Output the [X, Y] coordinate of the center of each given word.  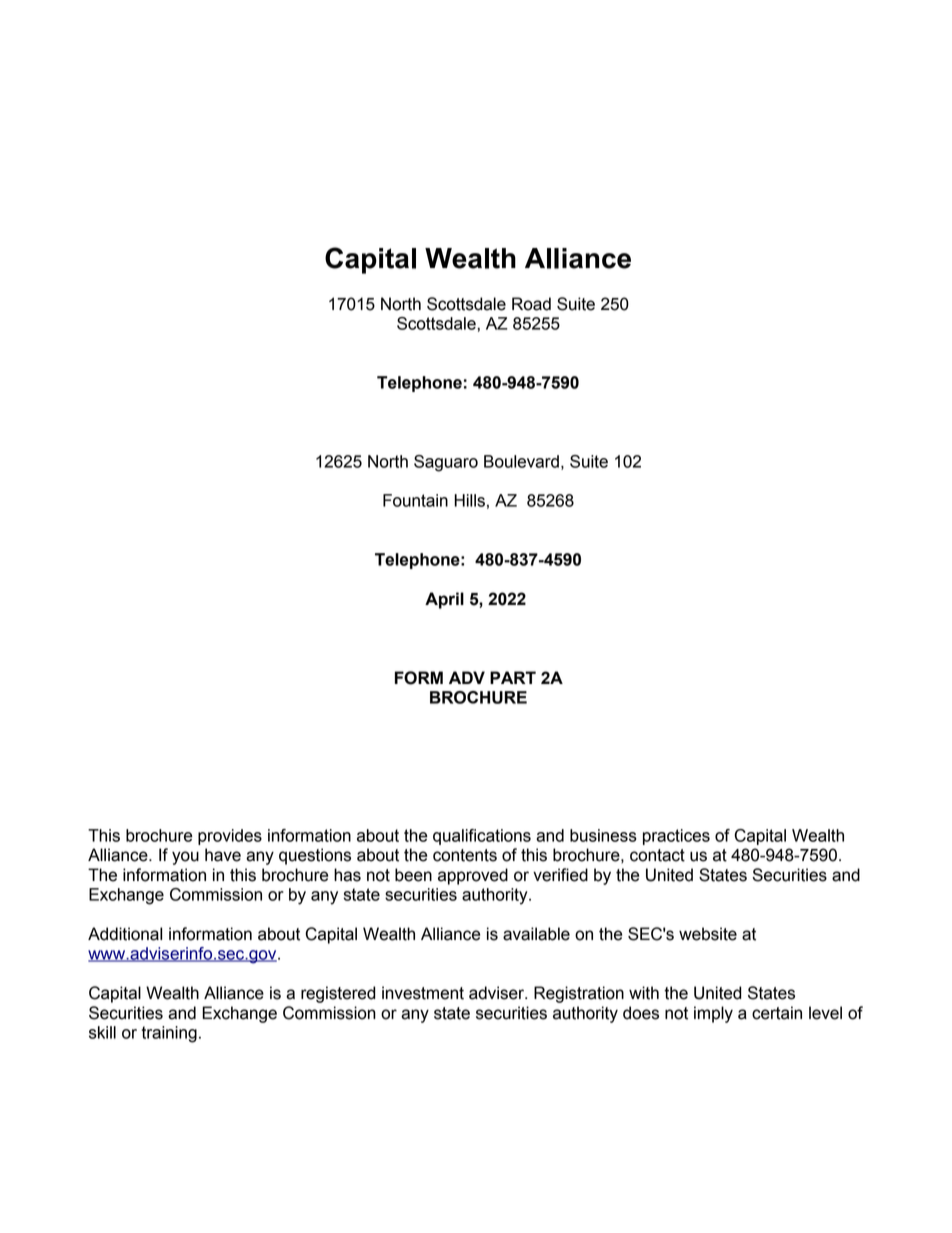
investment [423, 993]
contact [657, 855]
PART [513, 677]
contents [465, 855]
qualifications [482, 837]
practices [676, 837]
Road [531, 304]
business [603, 835]
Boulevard [521, 461]
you [185, 858]
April [444, 600]
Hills [469, 500]
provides [230, 837]
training [169, 1034]
